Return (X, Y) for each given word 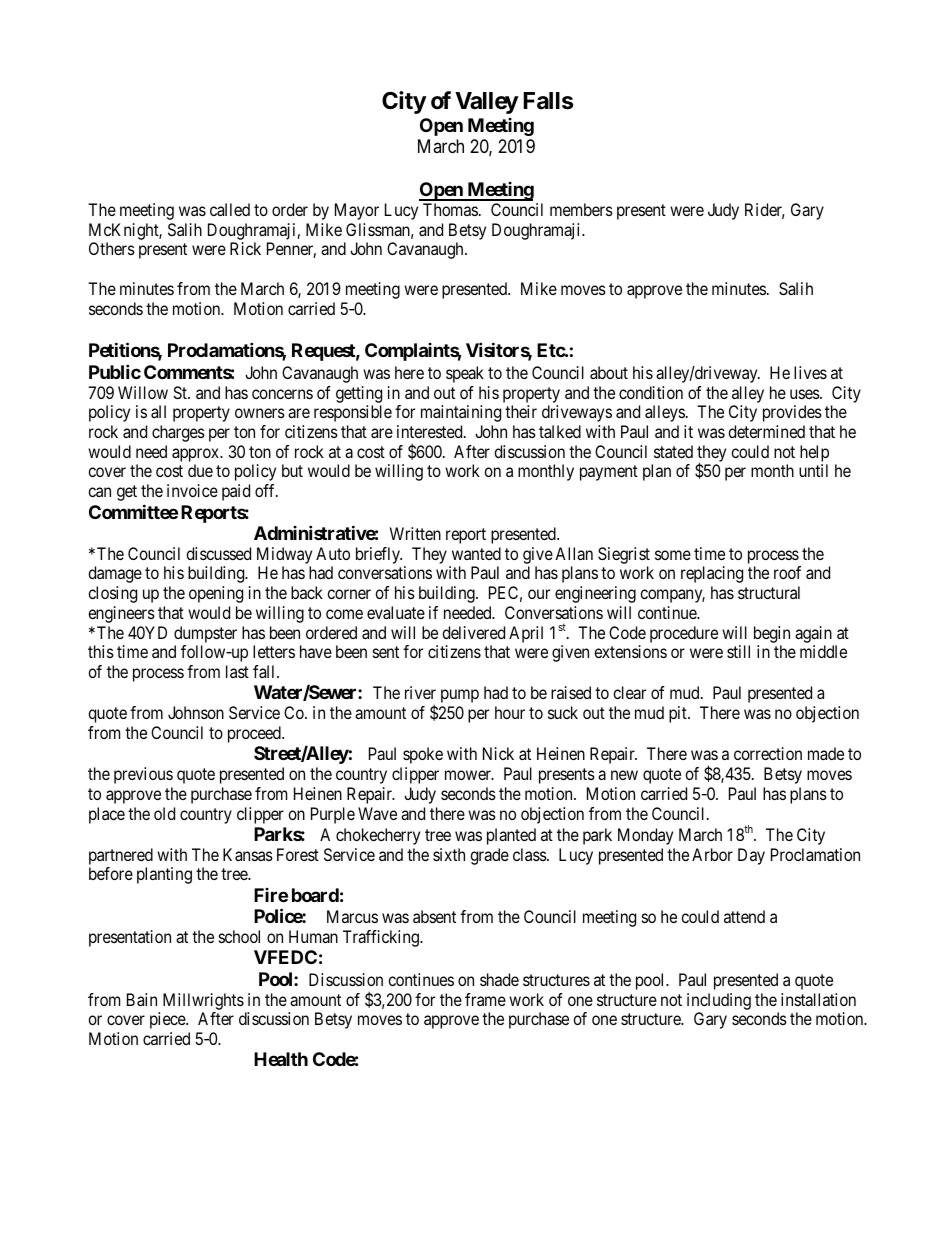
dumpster (205, 634)
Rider (765, 211)
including (719, 1001)
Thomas (450, 209)
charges (178, 433)
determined (766, 431)
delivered (473, 632)
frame (485, 999)
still (738, 651)
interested (431, 431)
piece (168, 1020)
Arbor (712, 854)
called (230, 209)
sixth (449, 854)
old (164, 813)
